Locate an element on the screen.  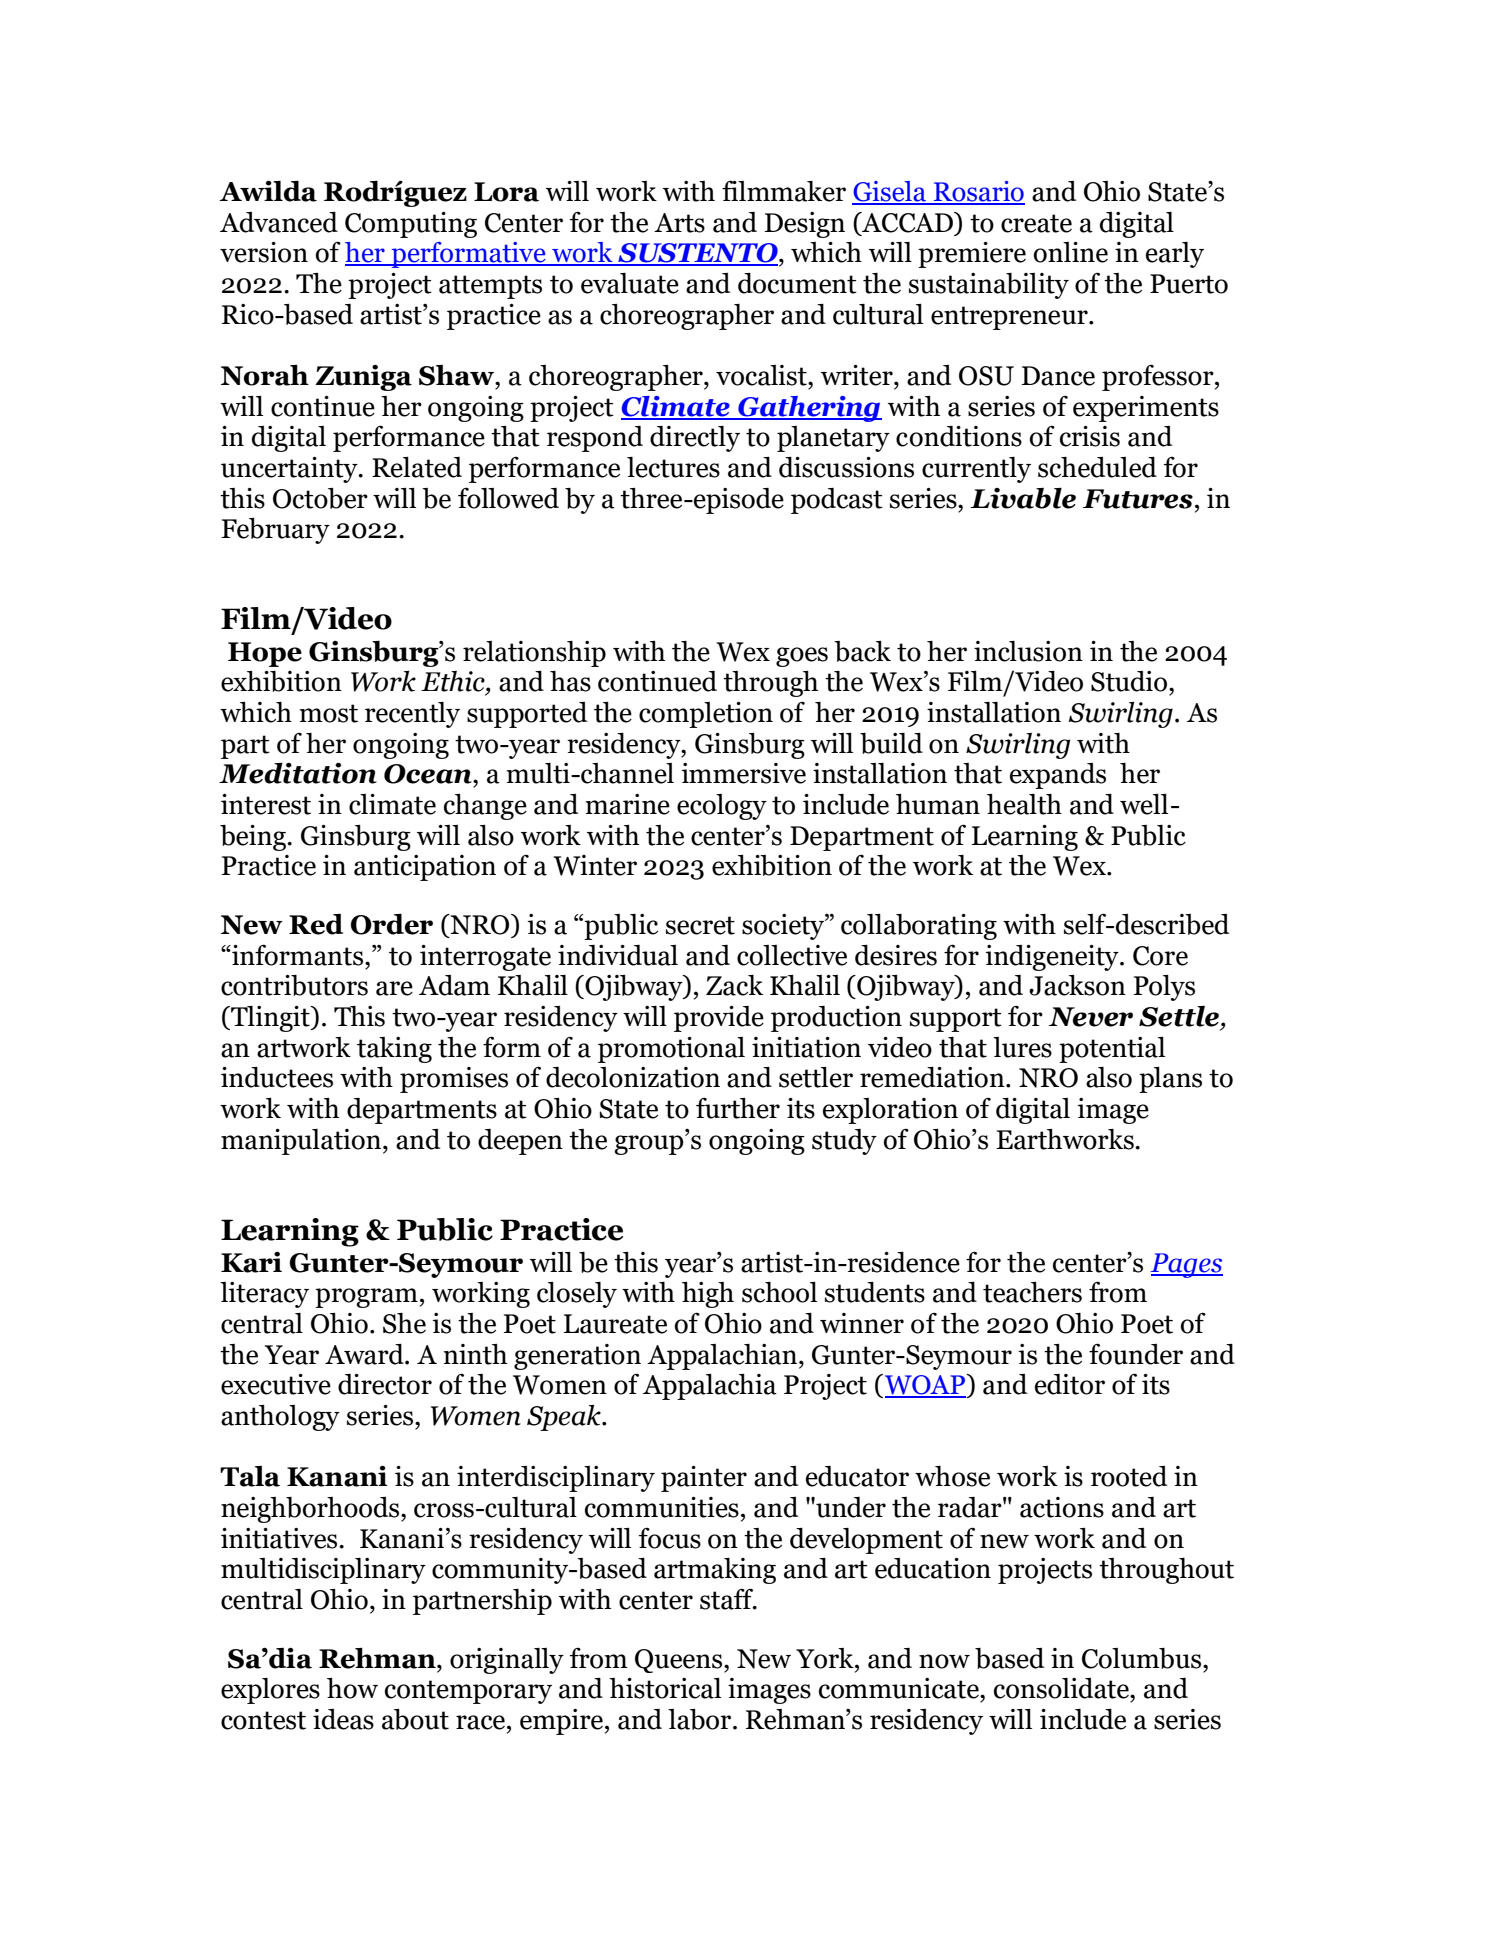
Arts is located at coordinates (679, 223).
